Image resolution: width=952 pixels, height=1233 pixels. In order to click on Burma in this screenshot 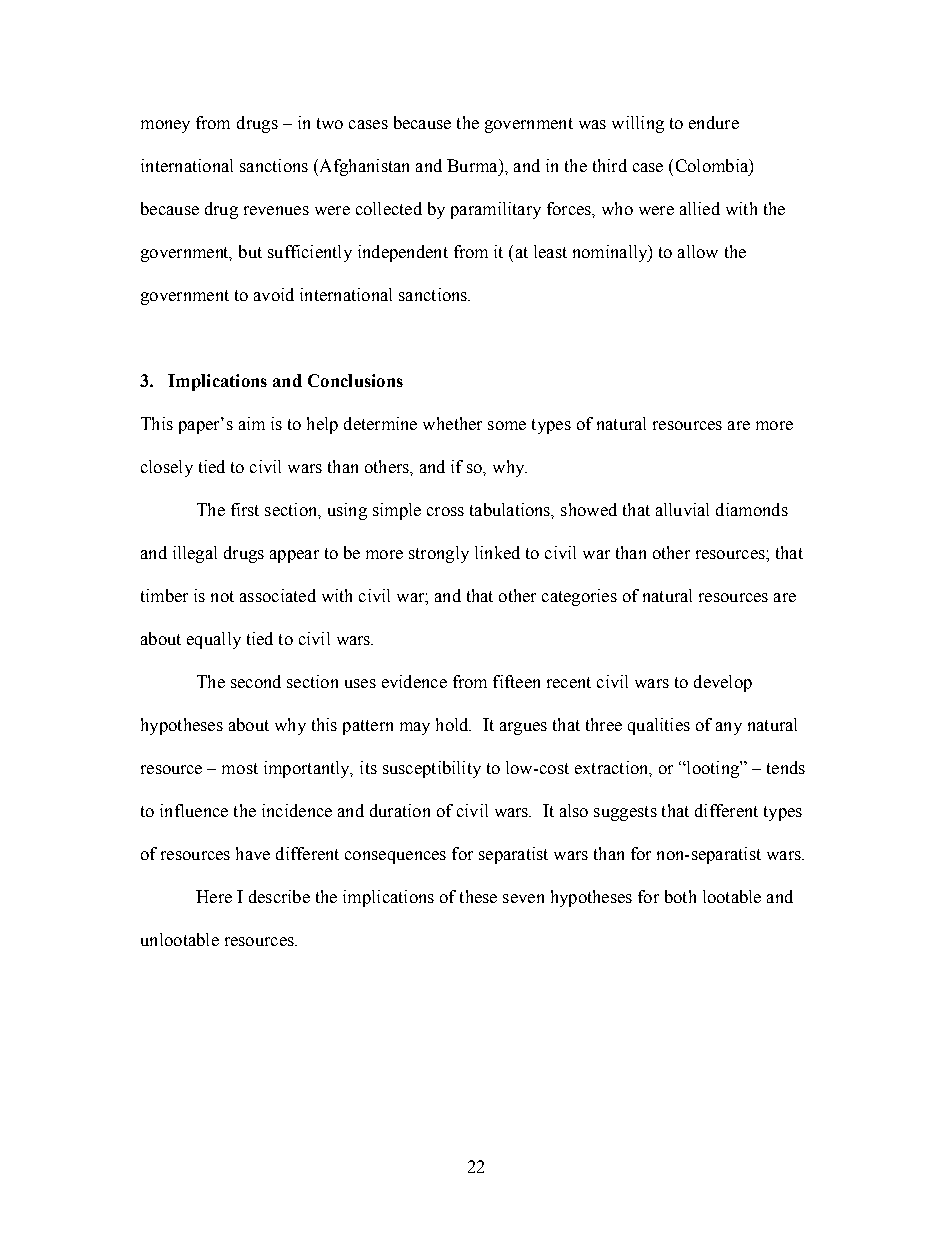, I will do `click(473, 165)`.
